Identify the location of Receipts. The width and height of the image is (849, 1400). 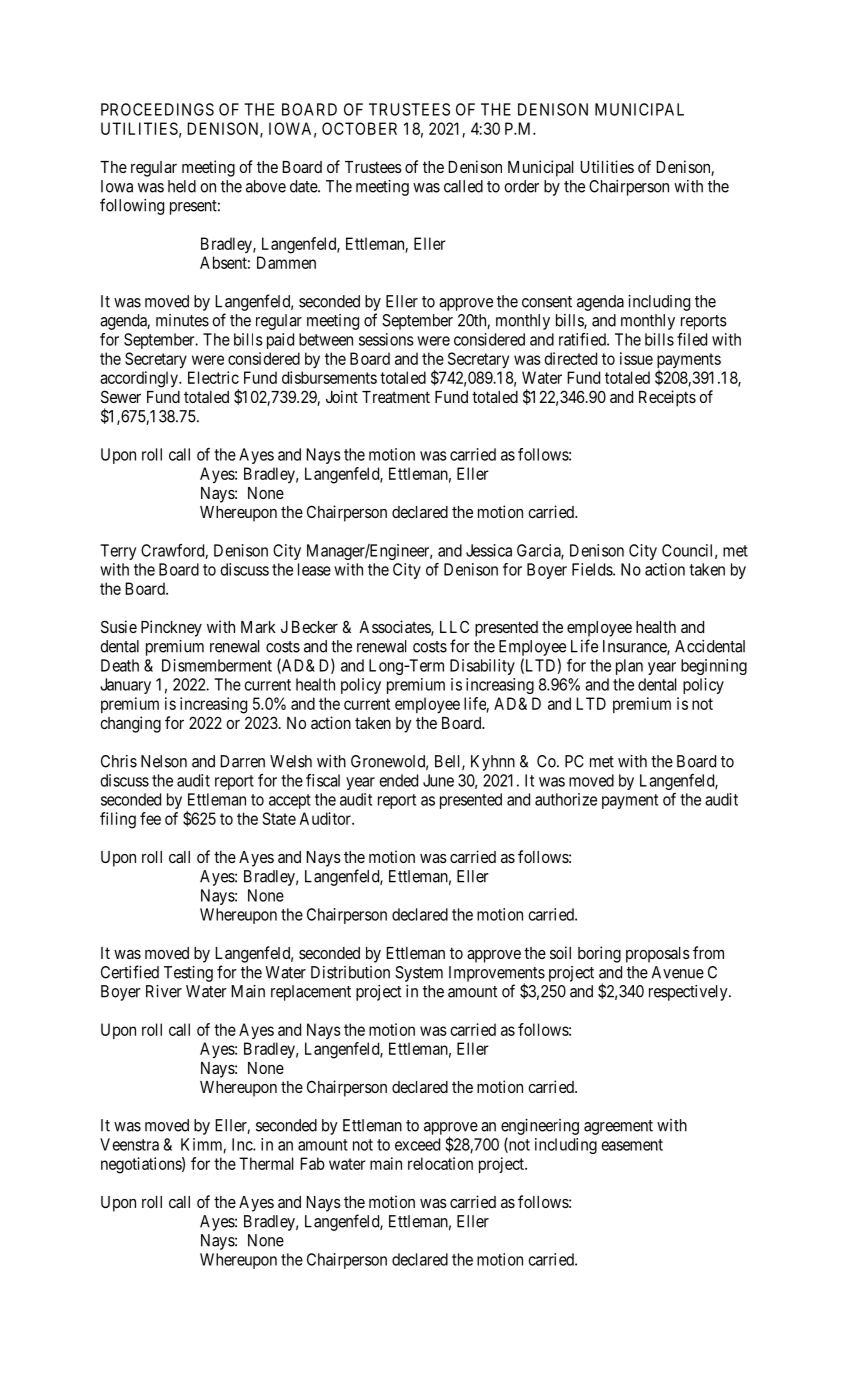
(667, 398).
